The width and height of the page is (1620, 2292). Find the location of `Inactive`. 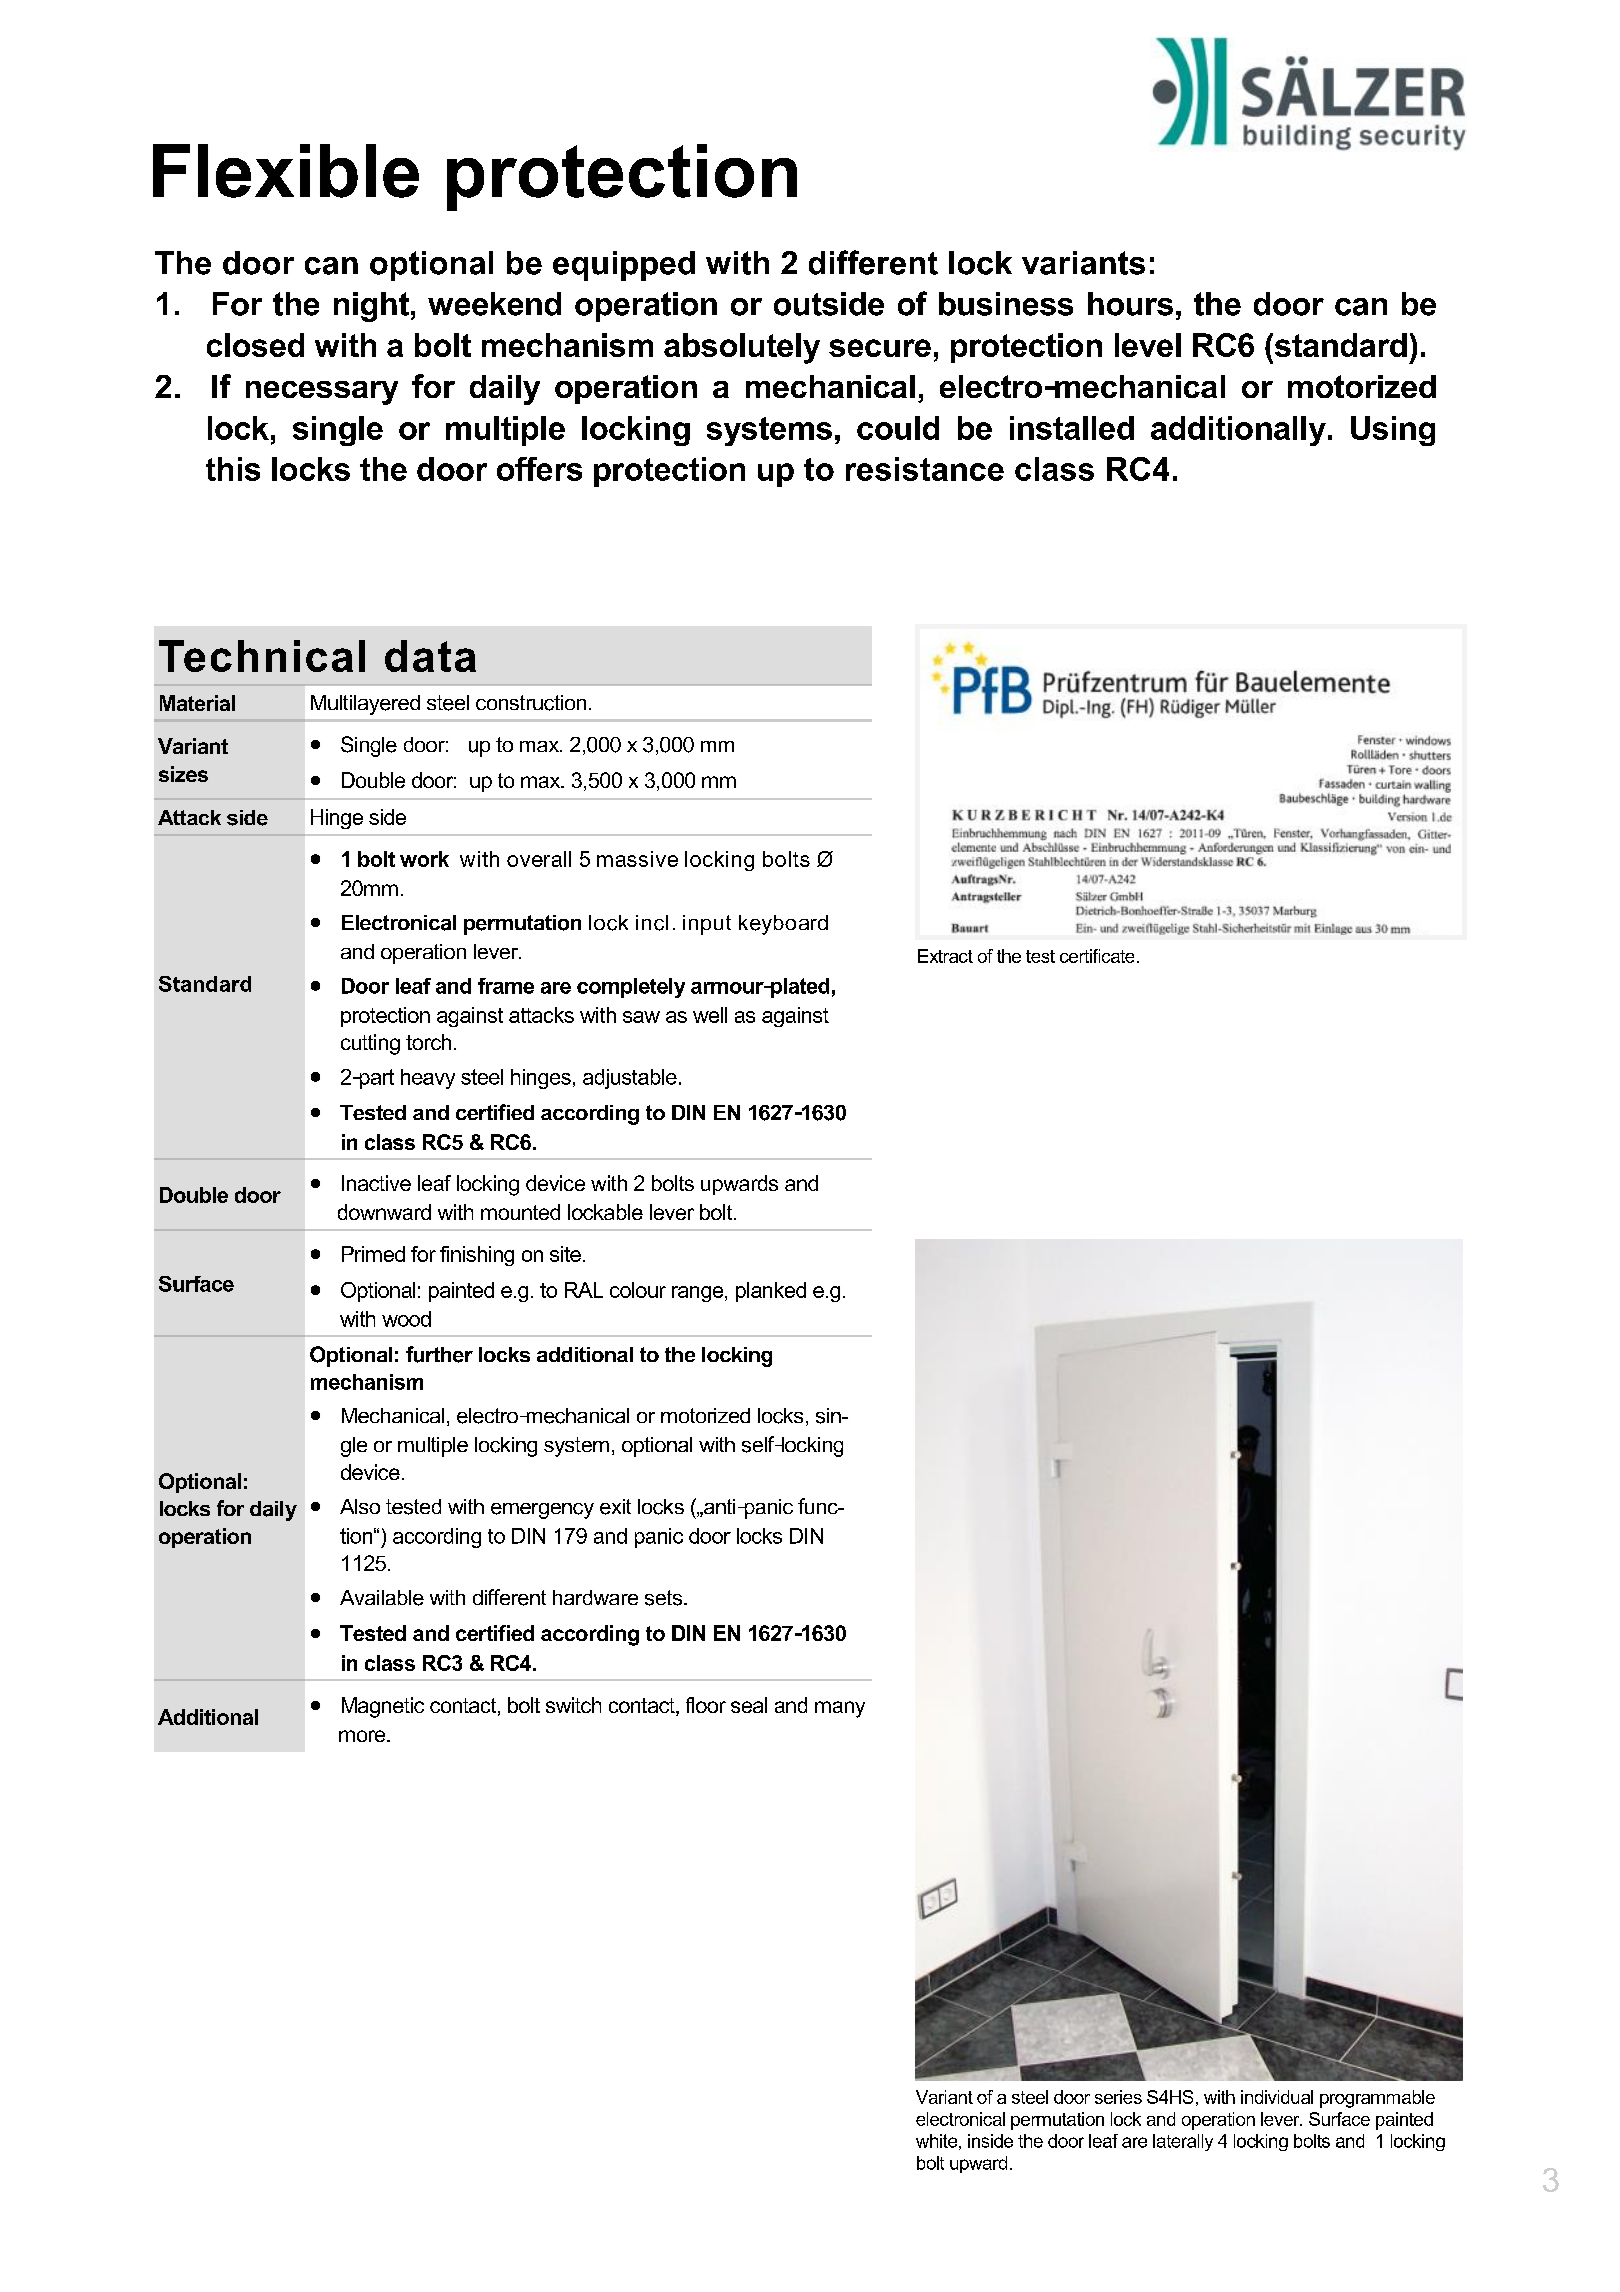

Inactive is located at coordinates (376, 1183).
